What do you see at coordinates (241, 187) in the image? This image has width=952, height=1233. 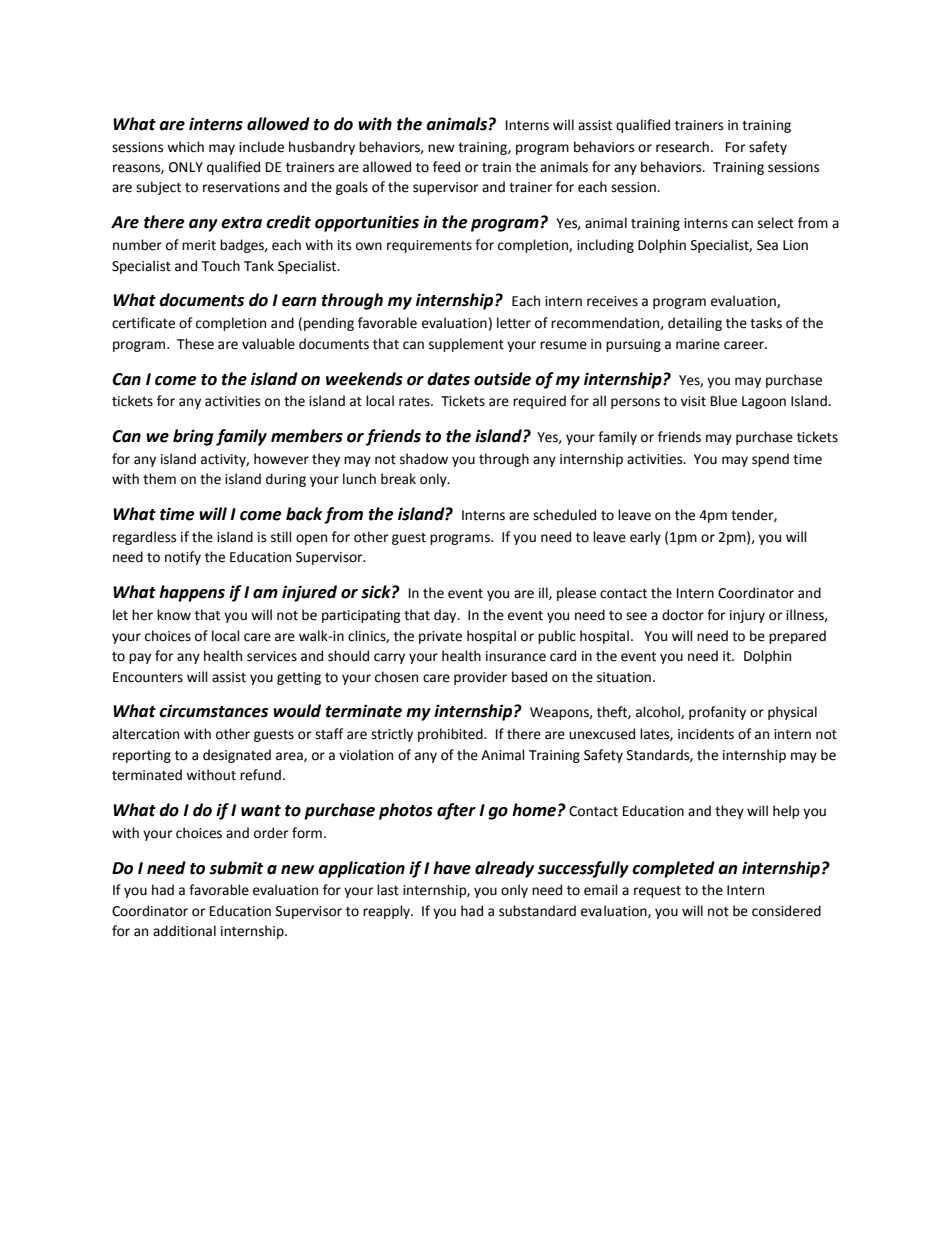 I see `reservations` at bounding box center [241, 187].
